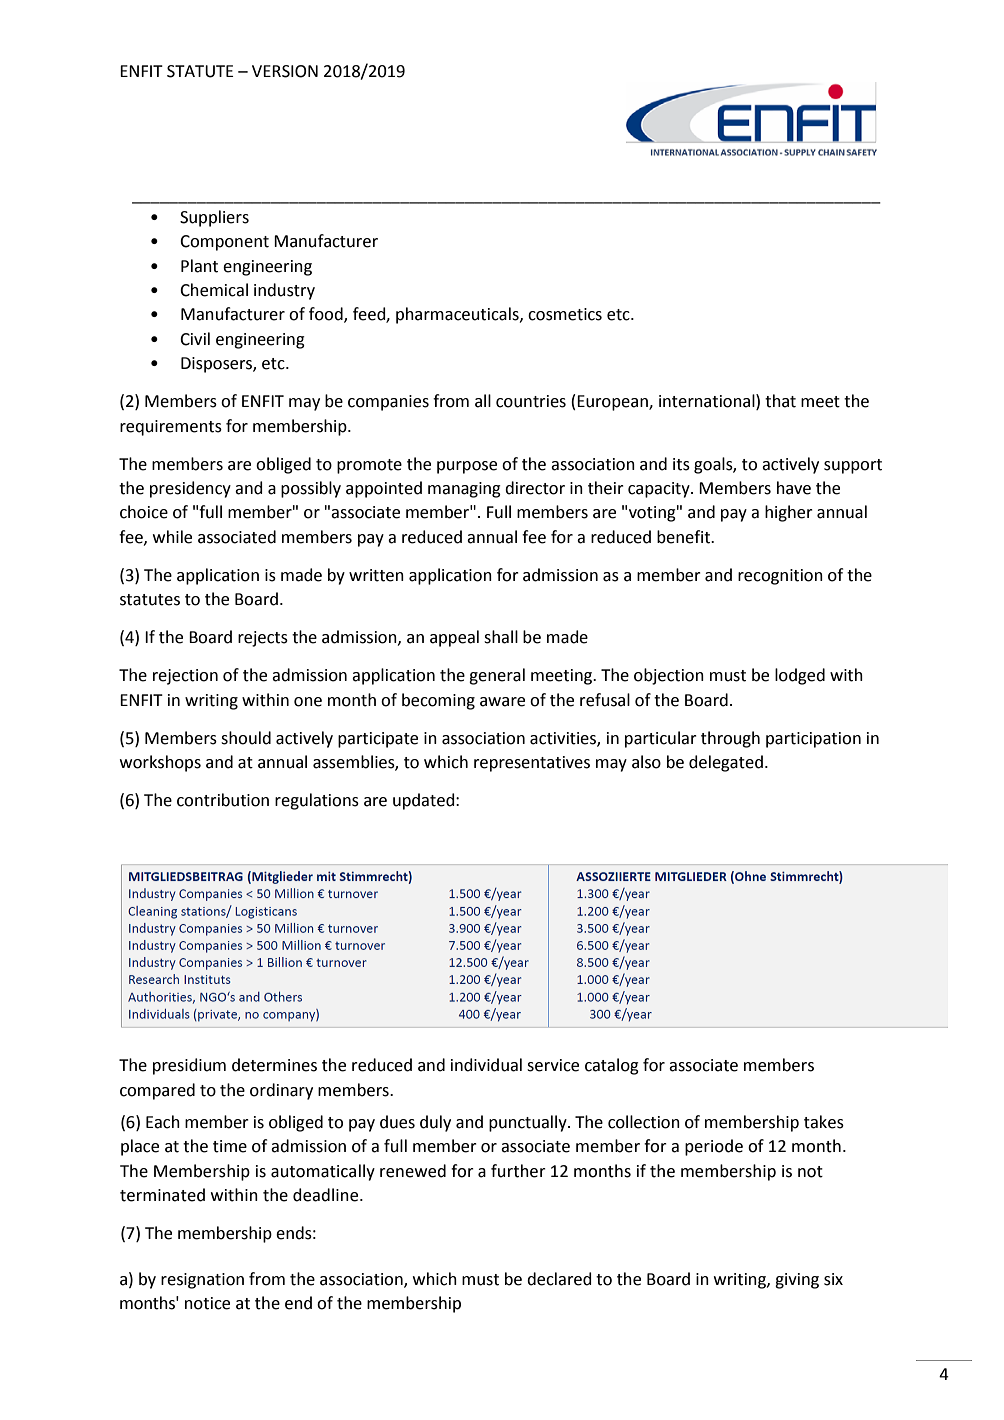 This screenshot has width=1004, height=1420. I want to click on general, so click(497, 676).
